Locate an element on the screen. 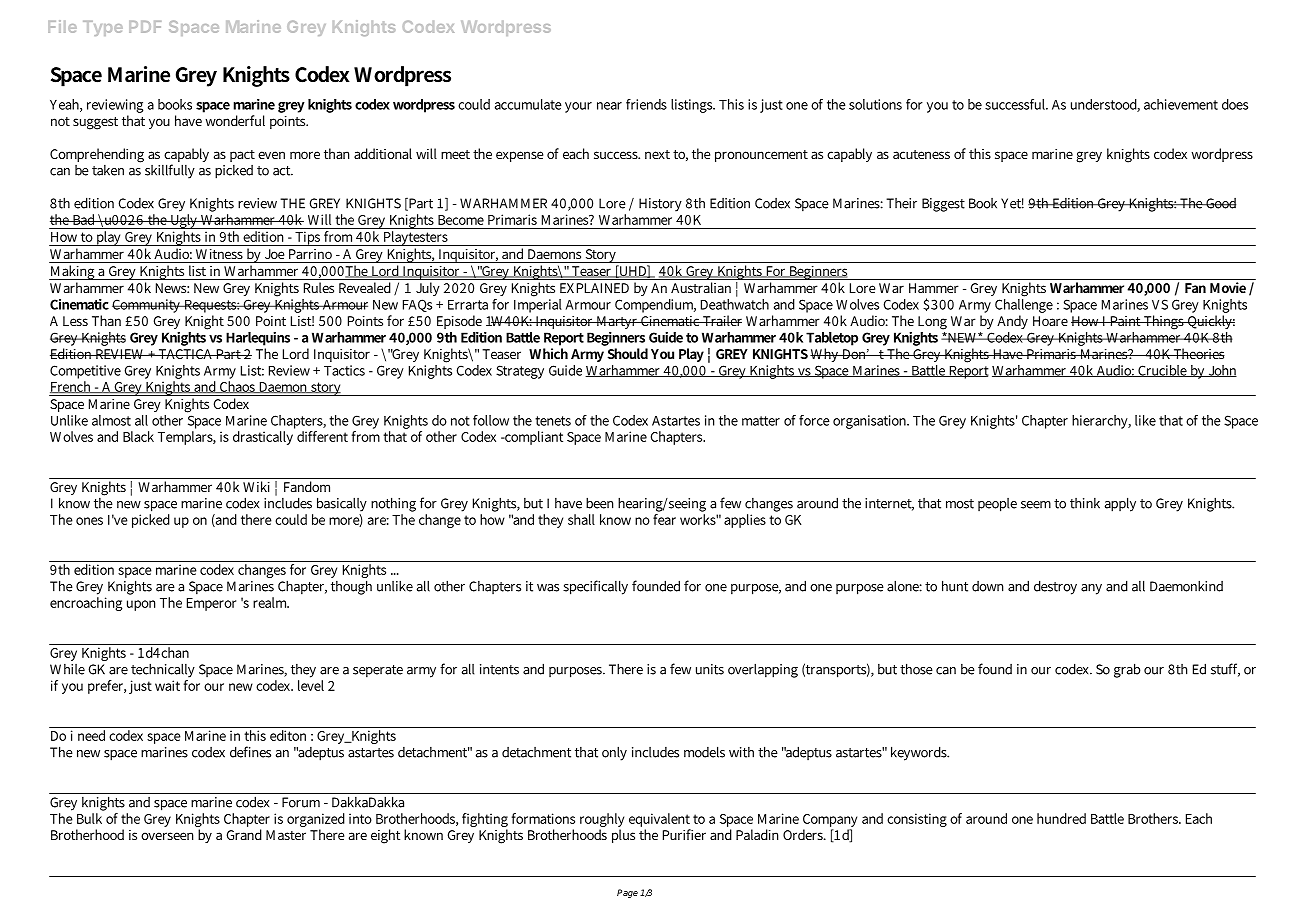  Page is located at coordinates (627, 893).
